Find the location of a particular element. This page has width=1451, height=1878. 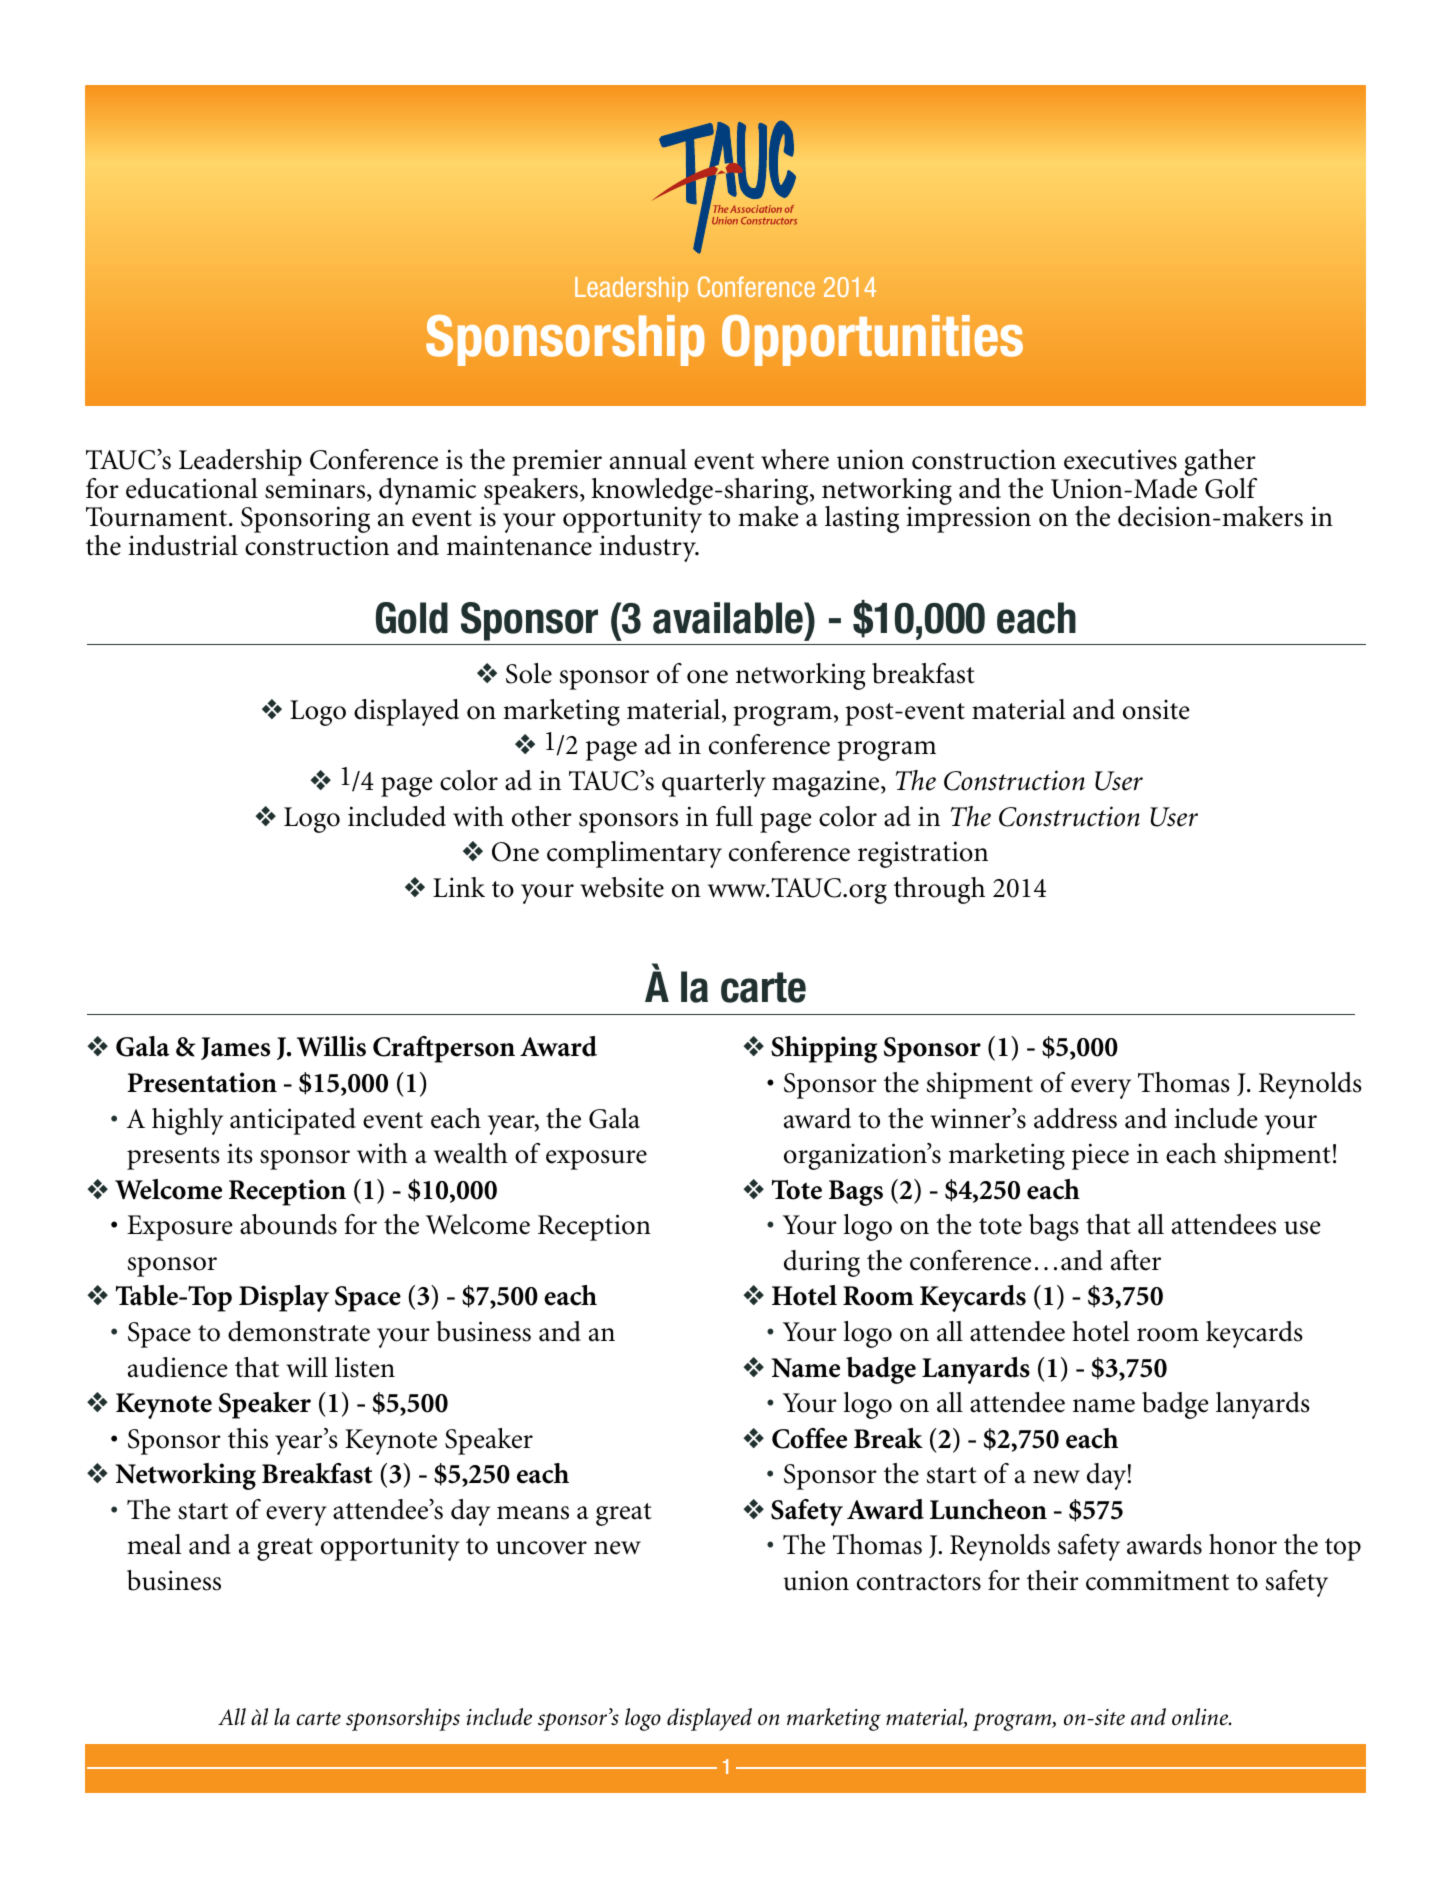

executives is located at coordinates (1120, 459).
